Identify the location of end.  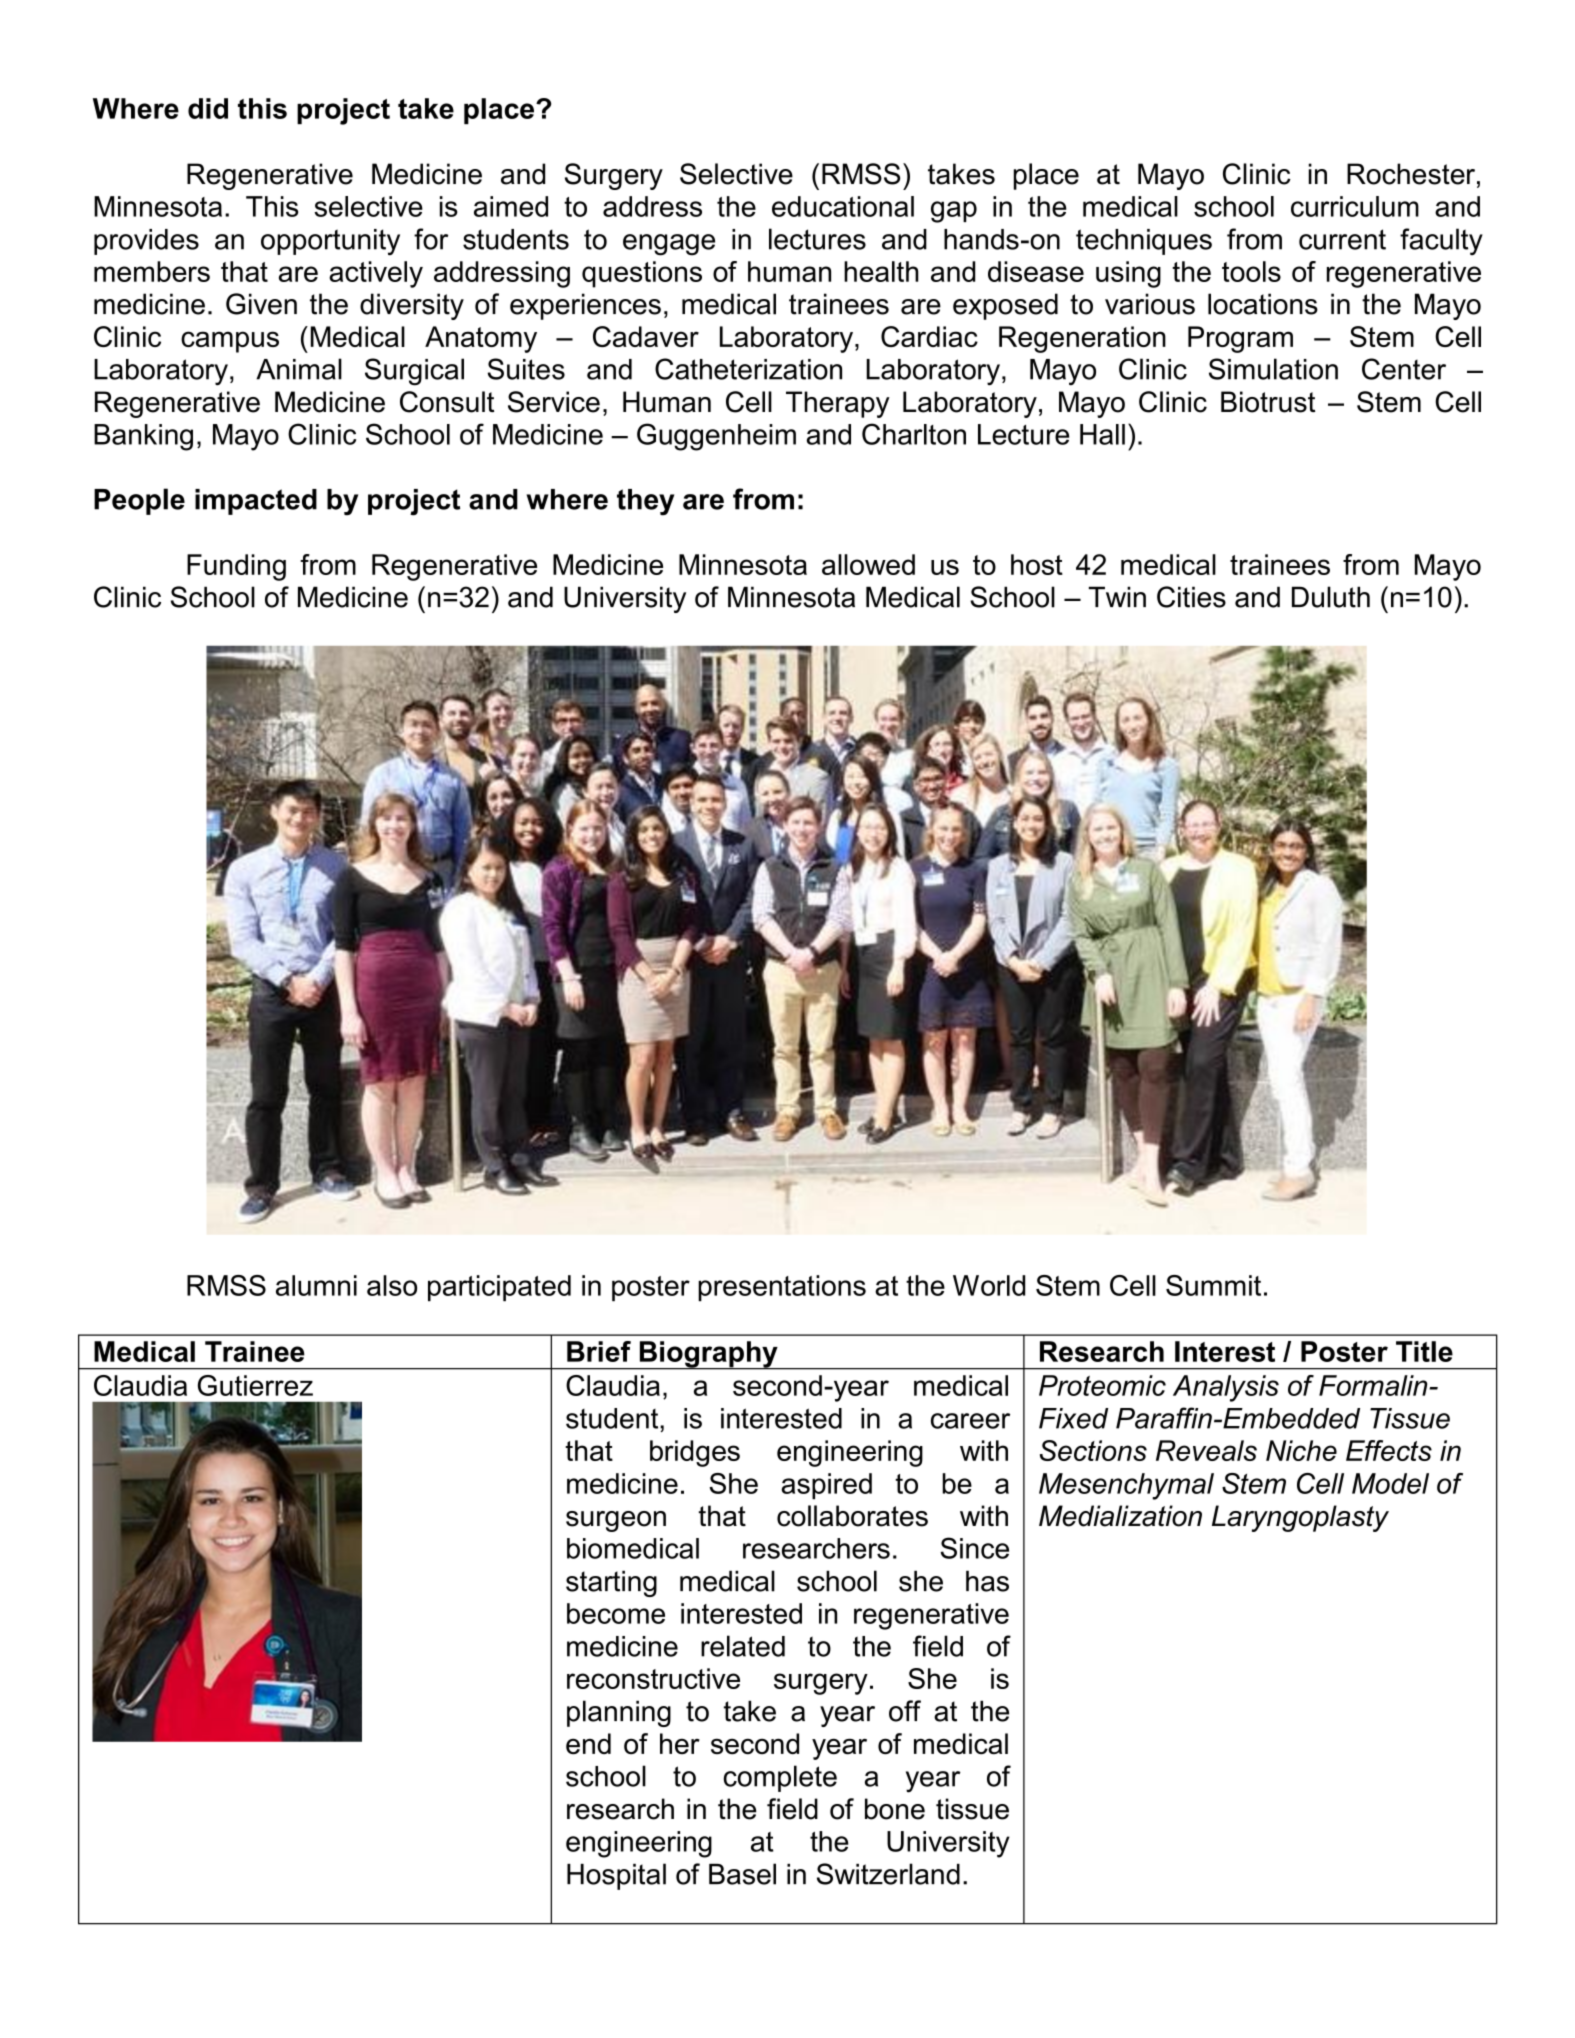
(588, 1744).
